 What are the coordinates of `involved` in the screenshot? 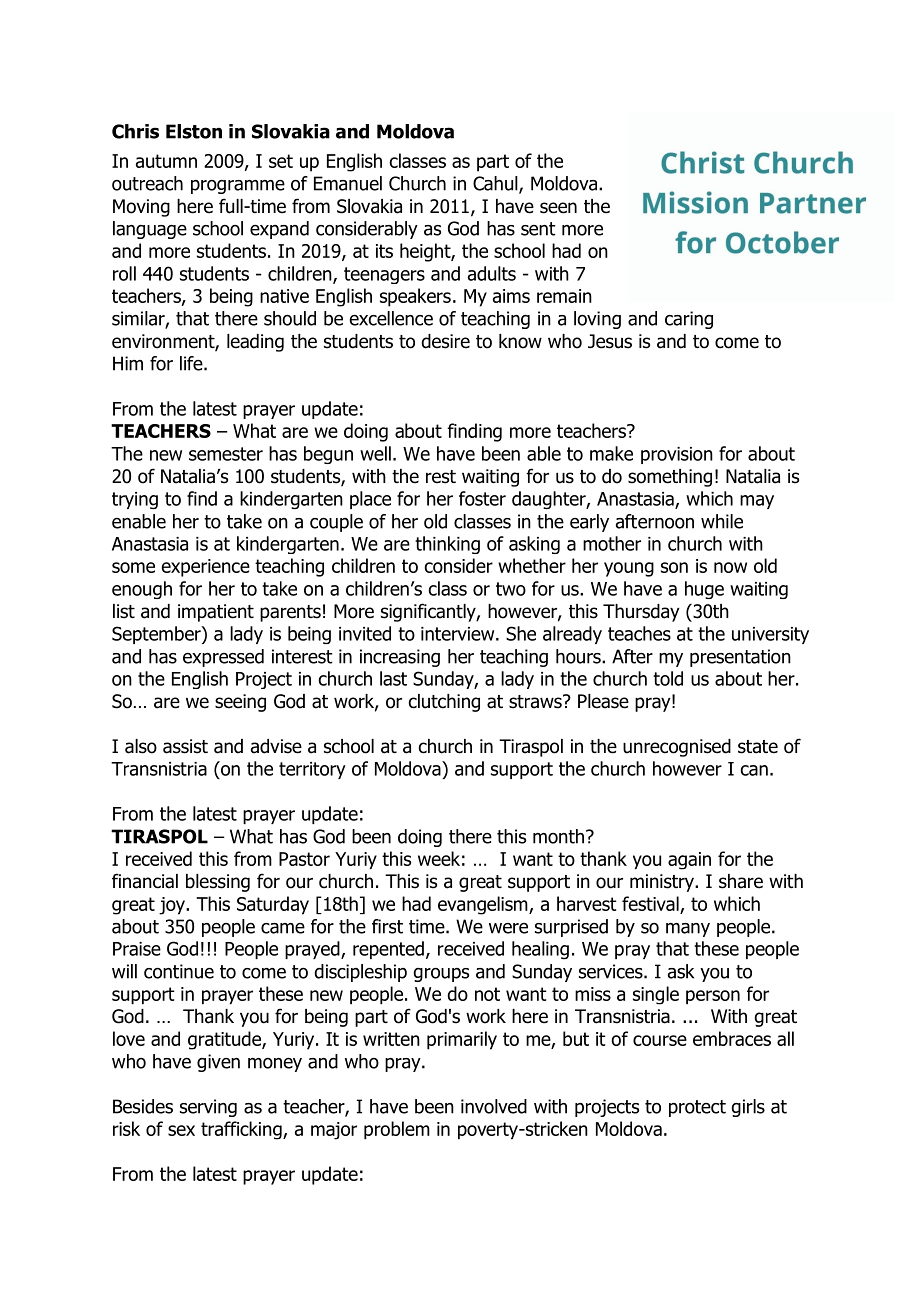 It's located at (494, 1106).
